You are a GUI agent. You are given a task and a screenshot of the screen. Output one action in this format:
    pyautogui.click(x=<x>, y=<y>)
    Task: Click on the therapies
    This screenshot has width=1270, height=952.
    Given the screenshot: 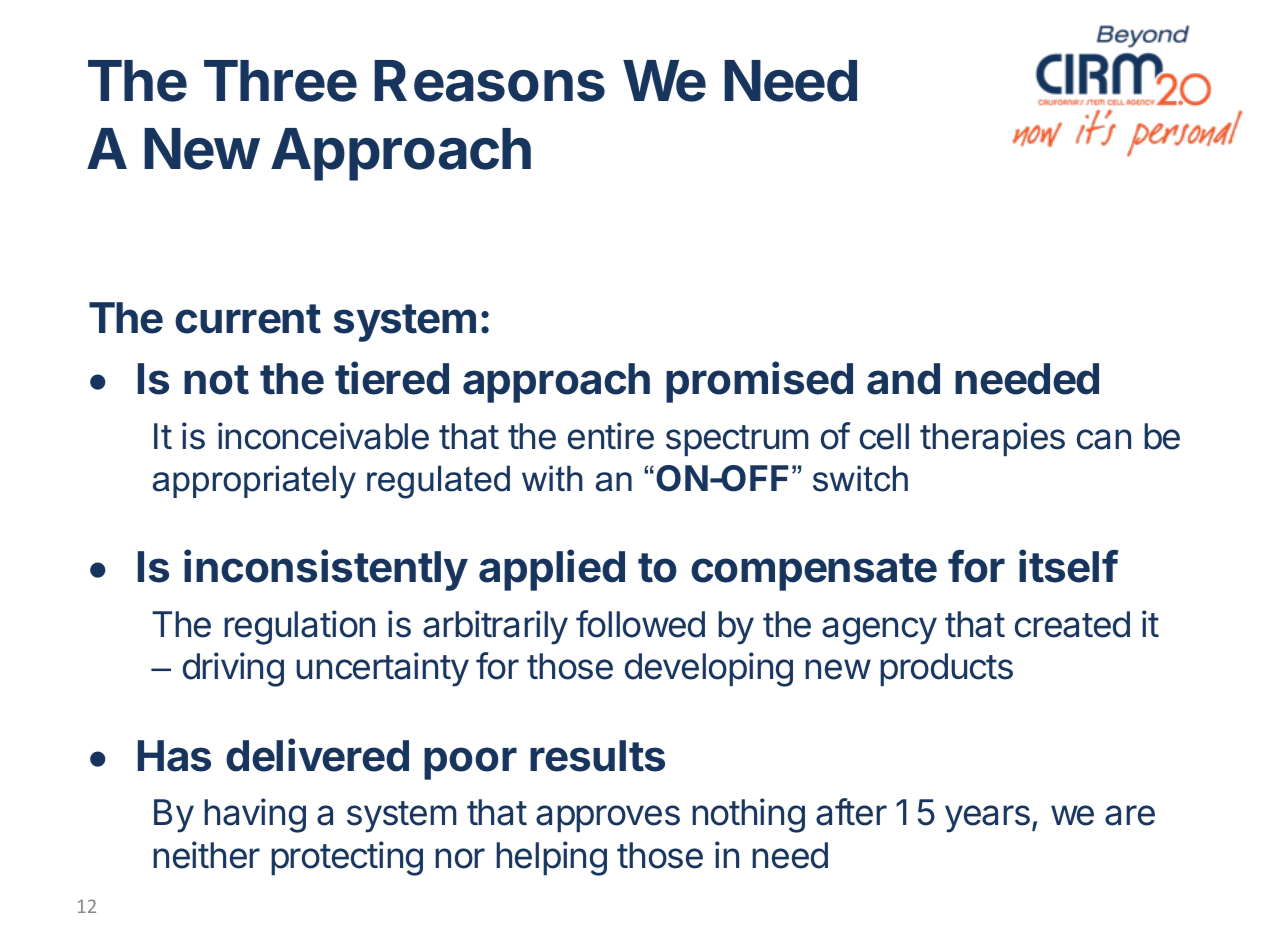 What is the action you would take?
    pyautogui.click(x=992, y=439)
